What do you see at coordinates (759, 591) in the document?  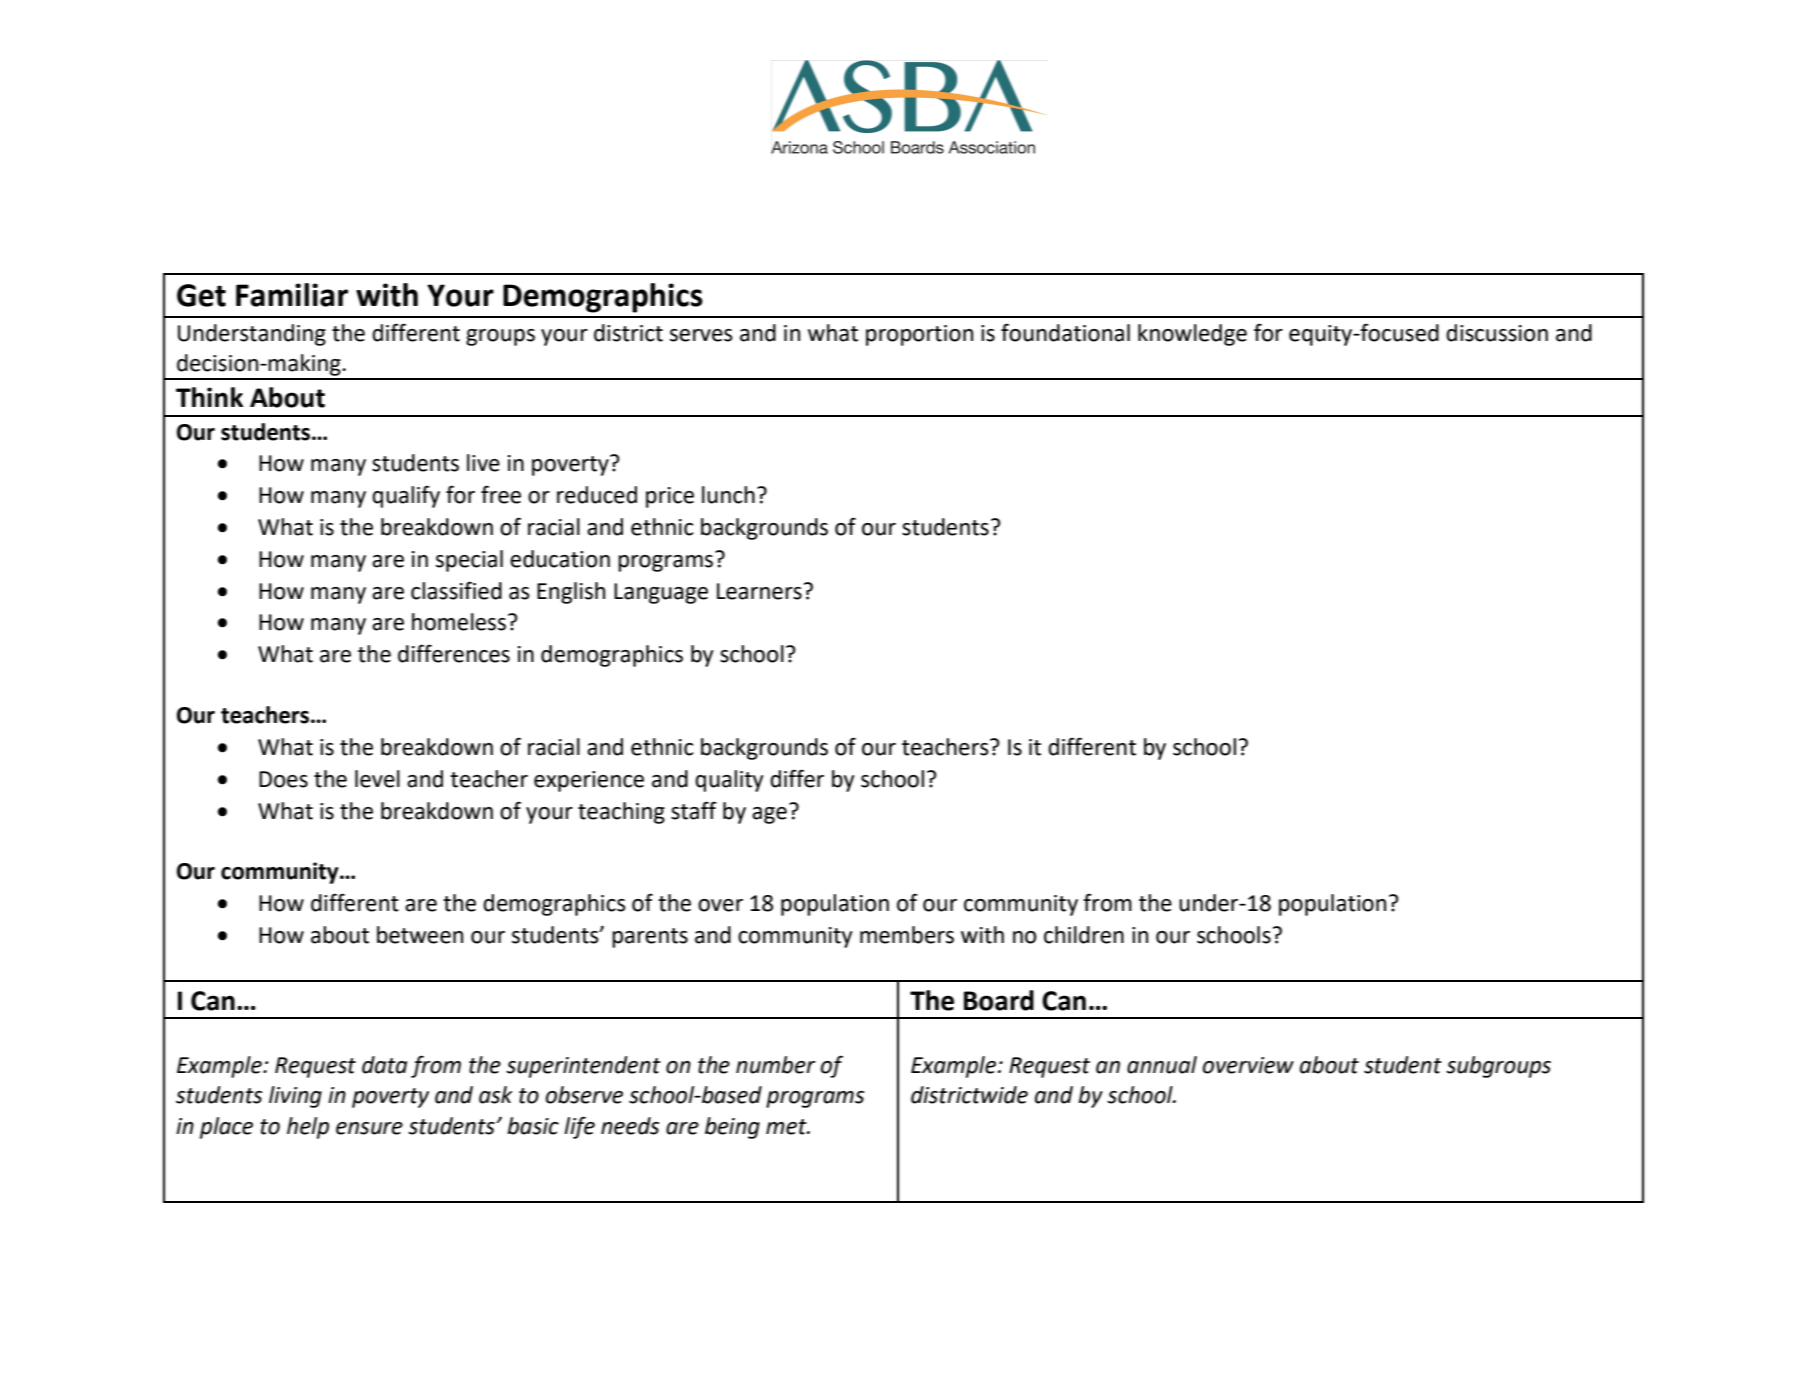 I see `Learners` at bounding box center [759, 591].
